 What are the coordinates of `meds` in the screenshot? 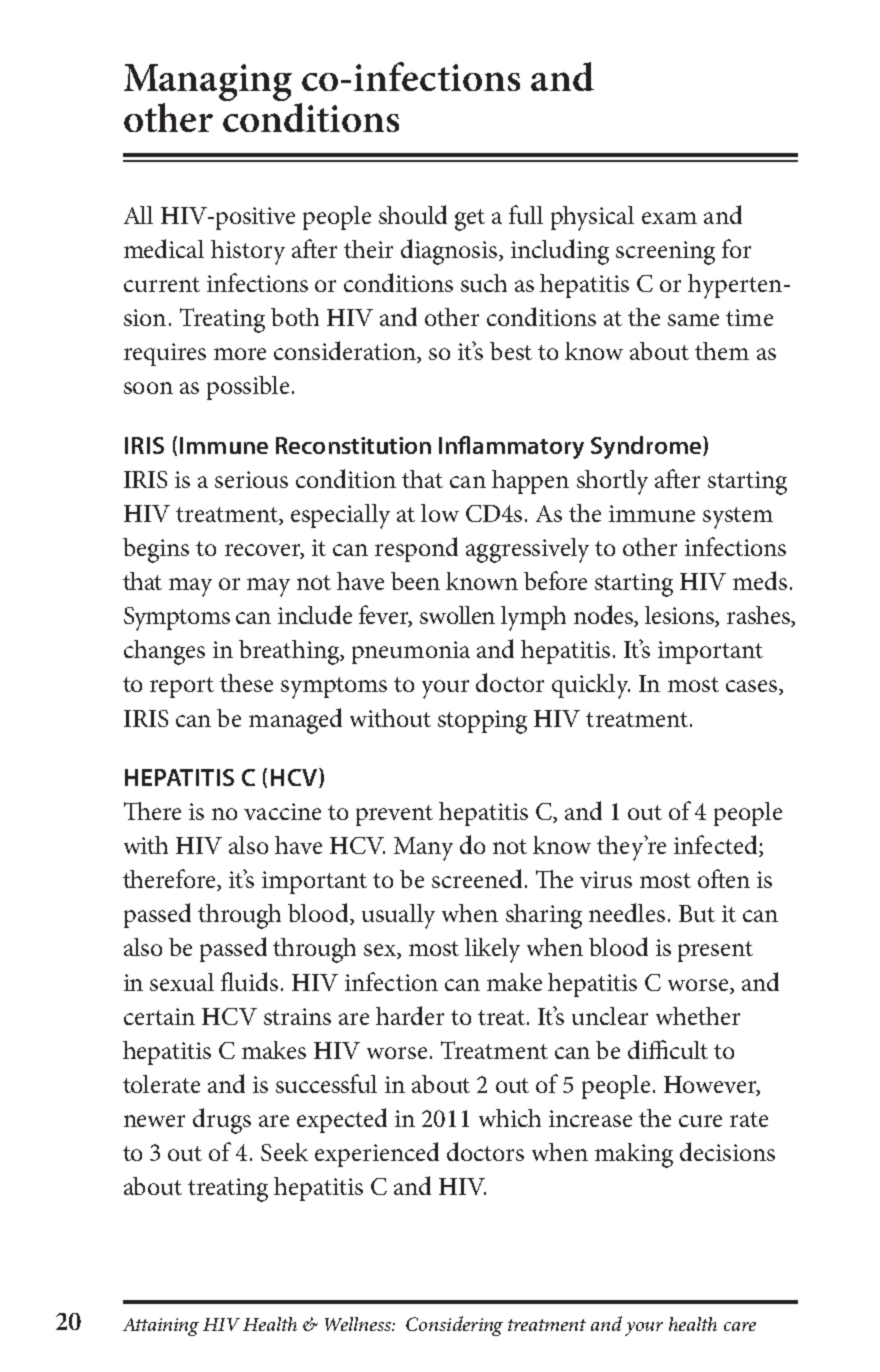 It's located at (760, 580).
